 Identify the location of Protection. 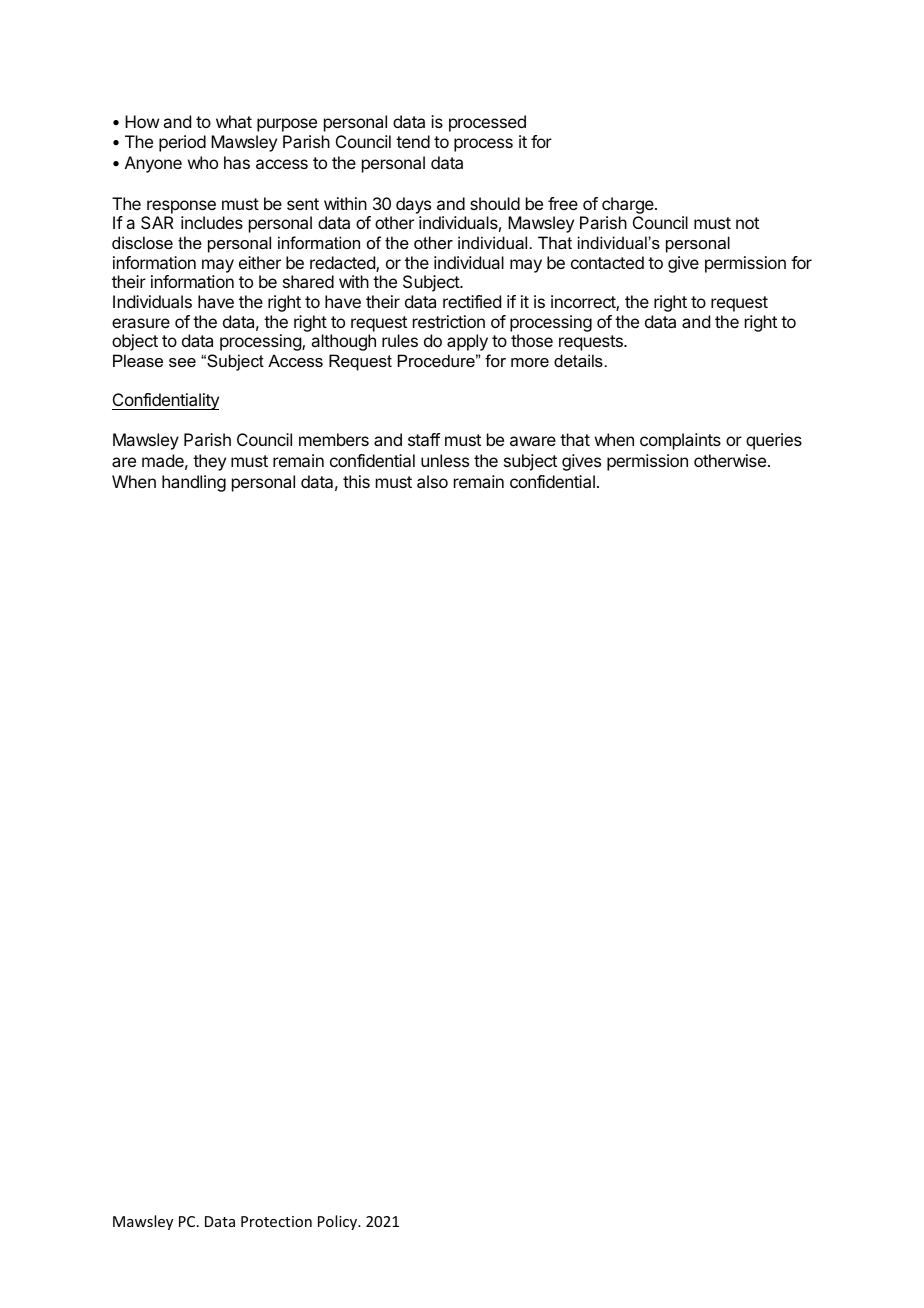
(276, 1221).
